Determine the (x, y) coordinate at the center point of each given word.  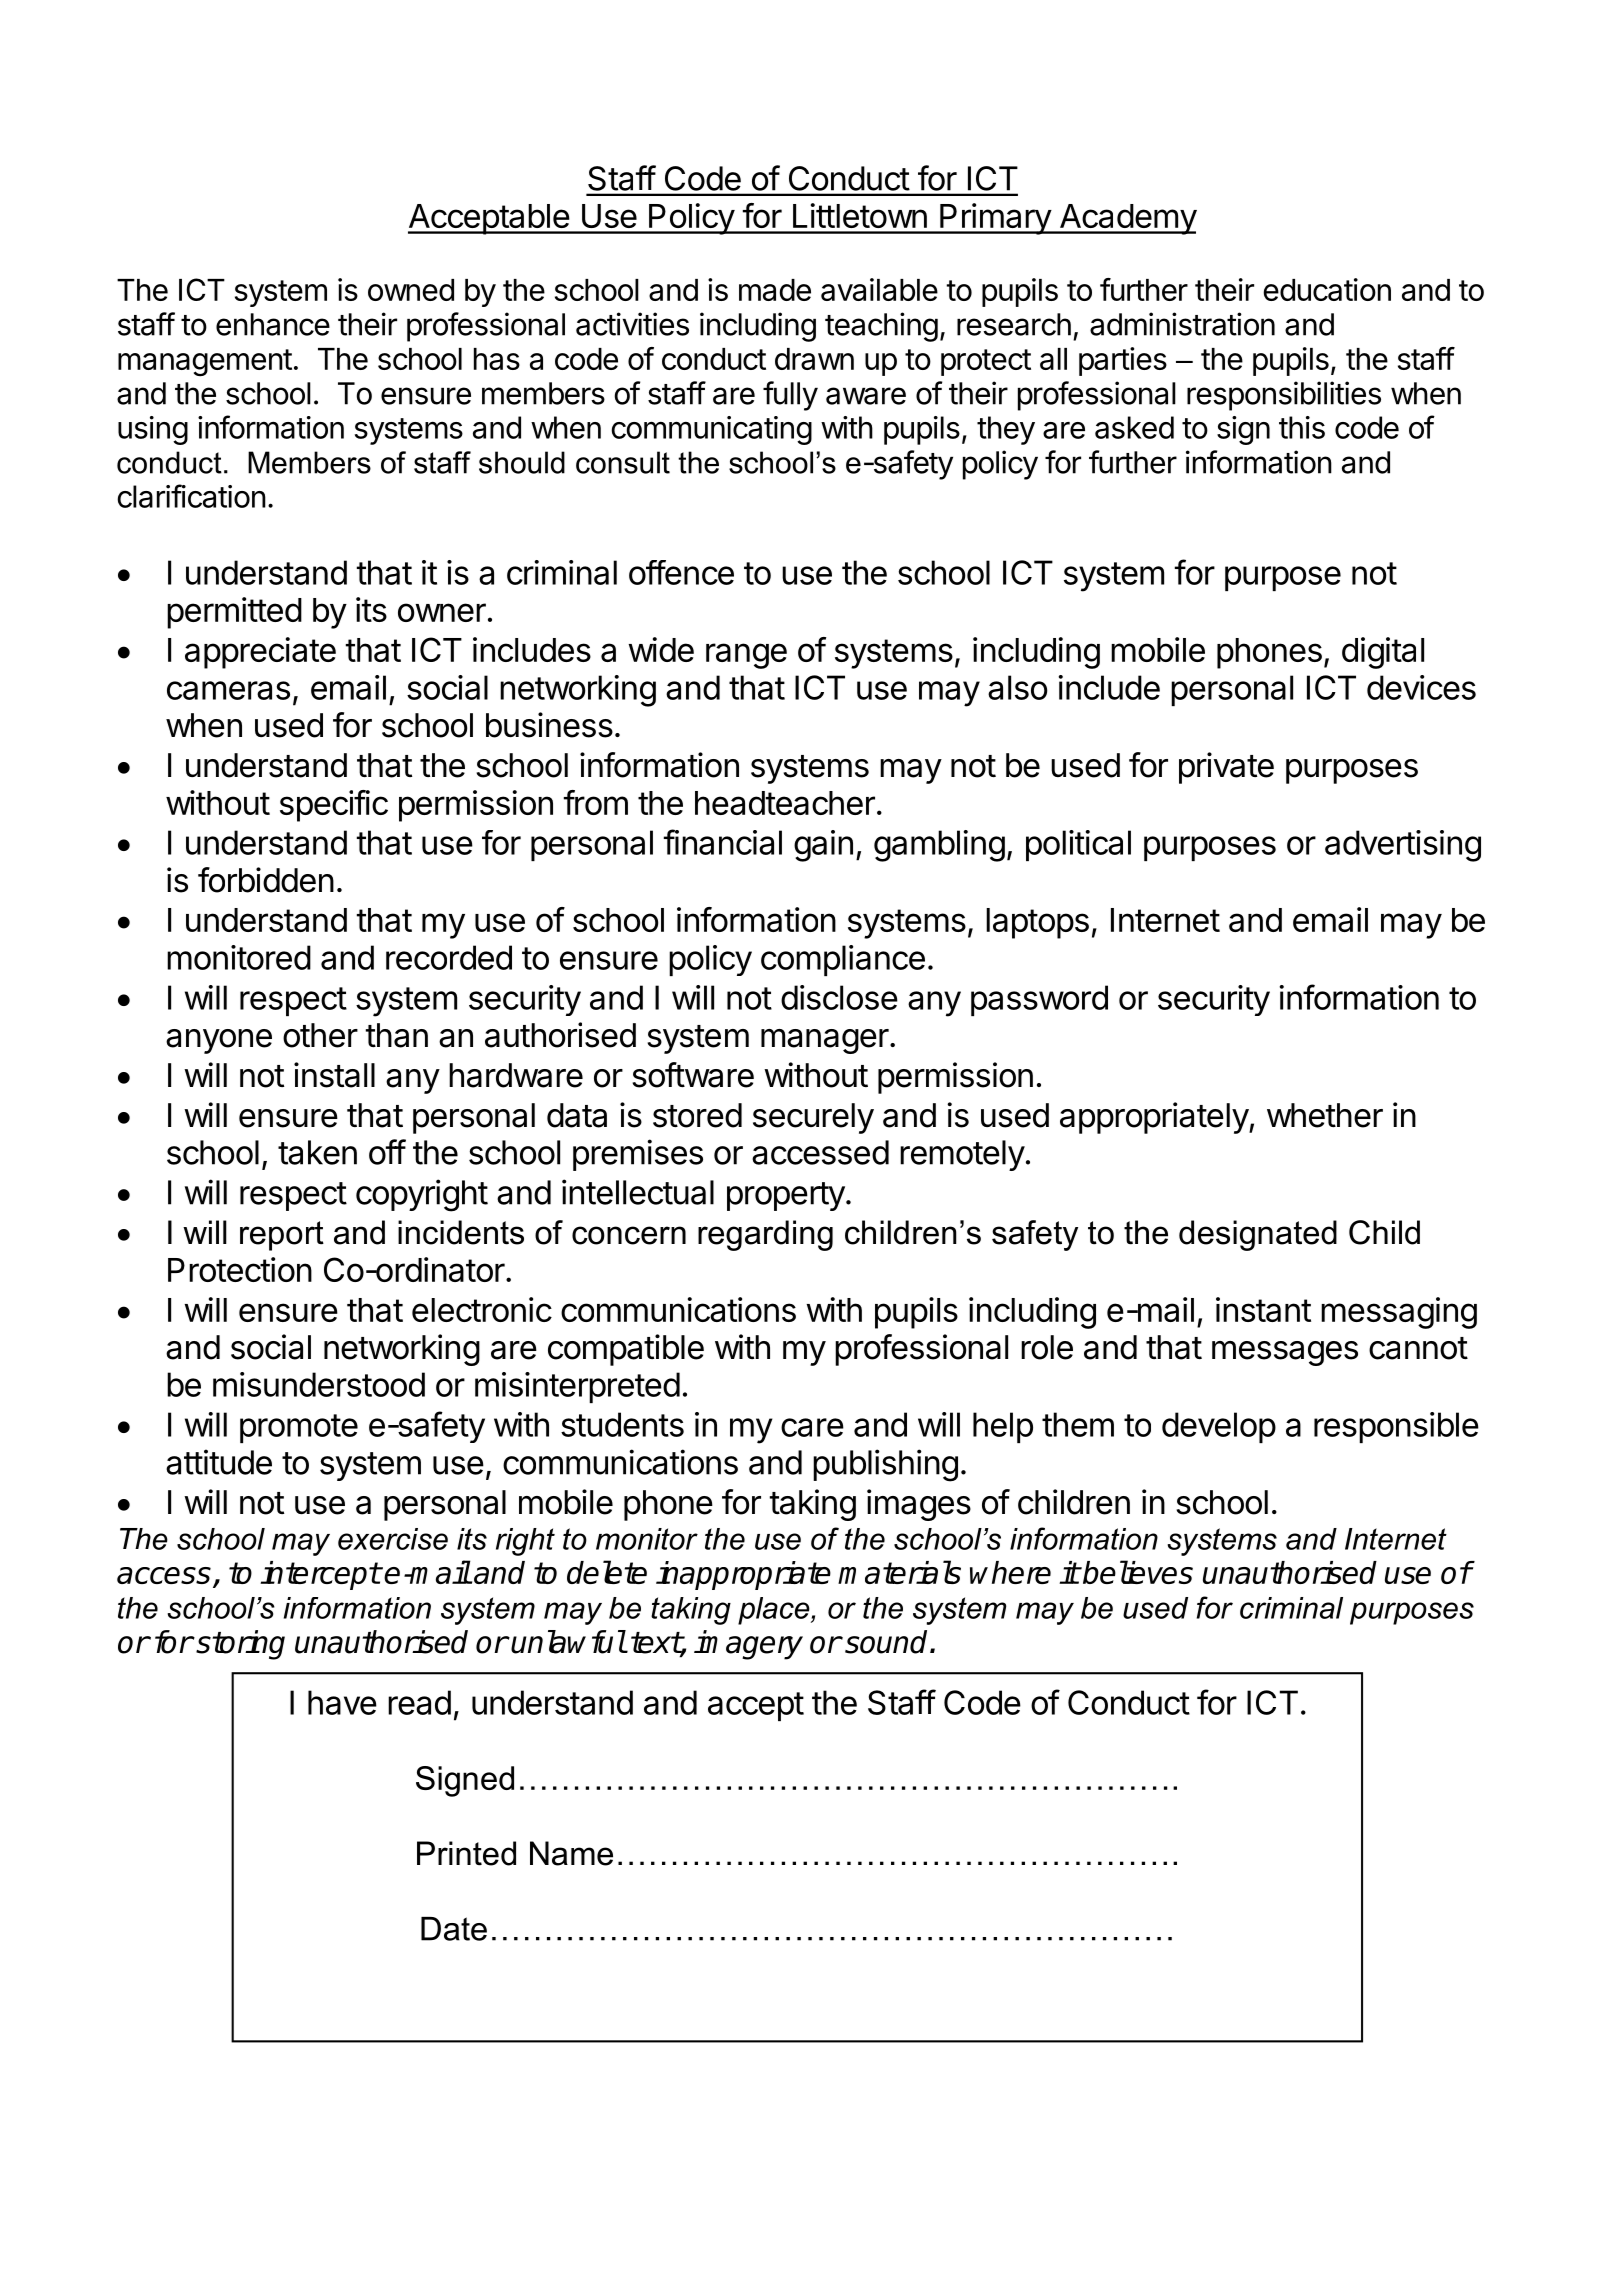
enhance (273, 324)
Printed (466, 1853)
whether (1325, 1115)
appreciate (260, 653)
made (775, 290)
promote (299, 1428)
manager (825, 1041)
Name (571, 1853)
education (1327, 289)
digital (1383, 653)
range (746, 656)
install (334, 1075)
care (812, 1427)
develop (1219, 1427)
